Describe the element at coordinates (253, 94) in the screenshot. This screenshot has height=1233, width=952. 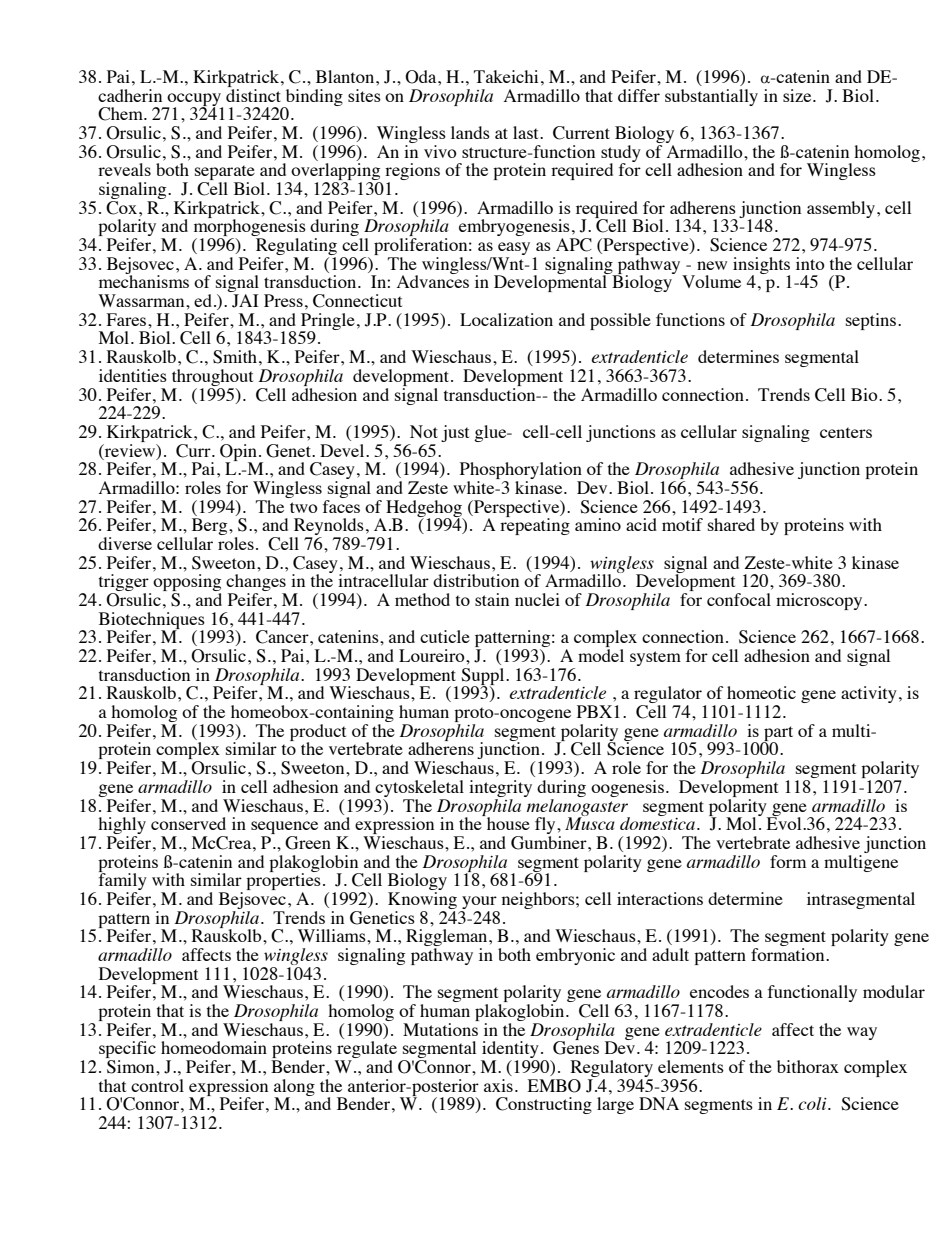
I see `distinct` at that location.
